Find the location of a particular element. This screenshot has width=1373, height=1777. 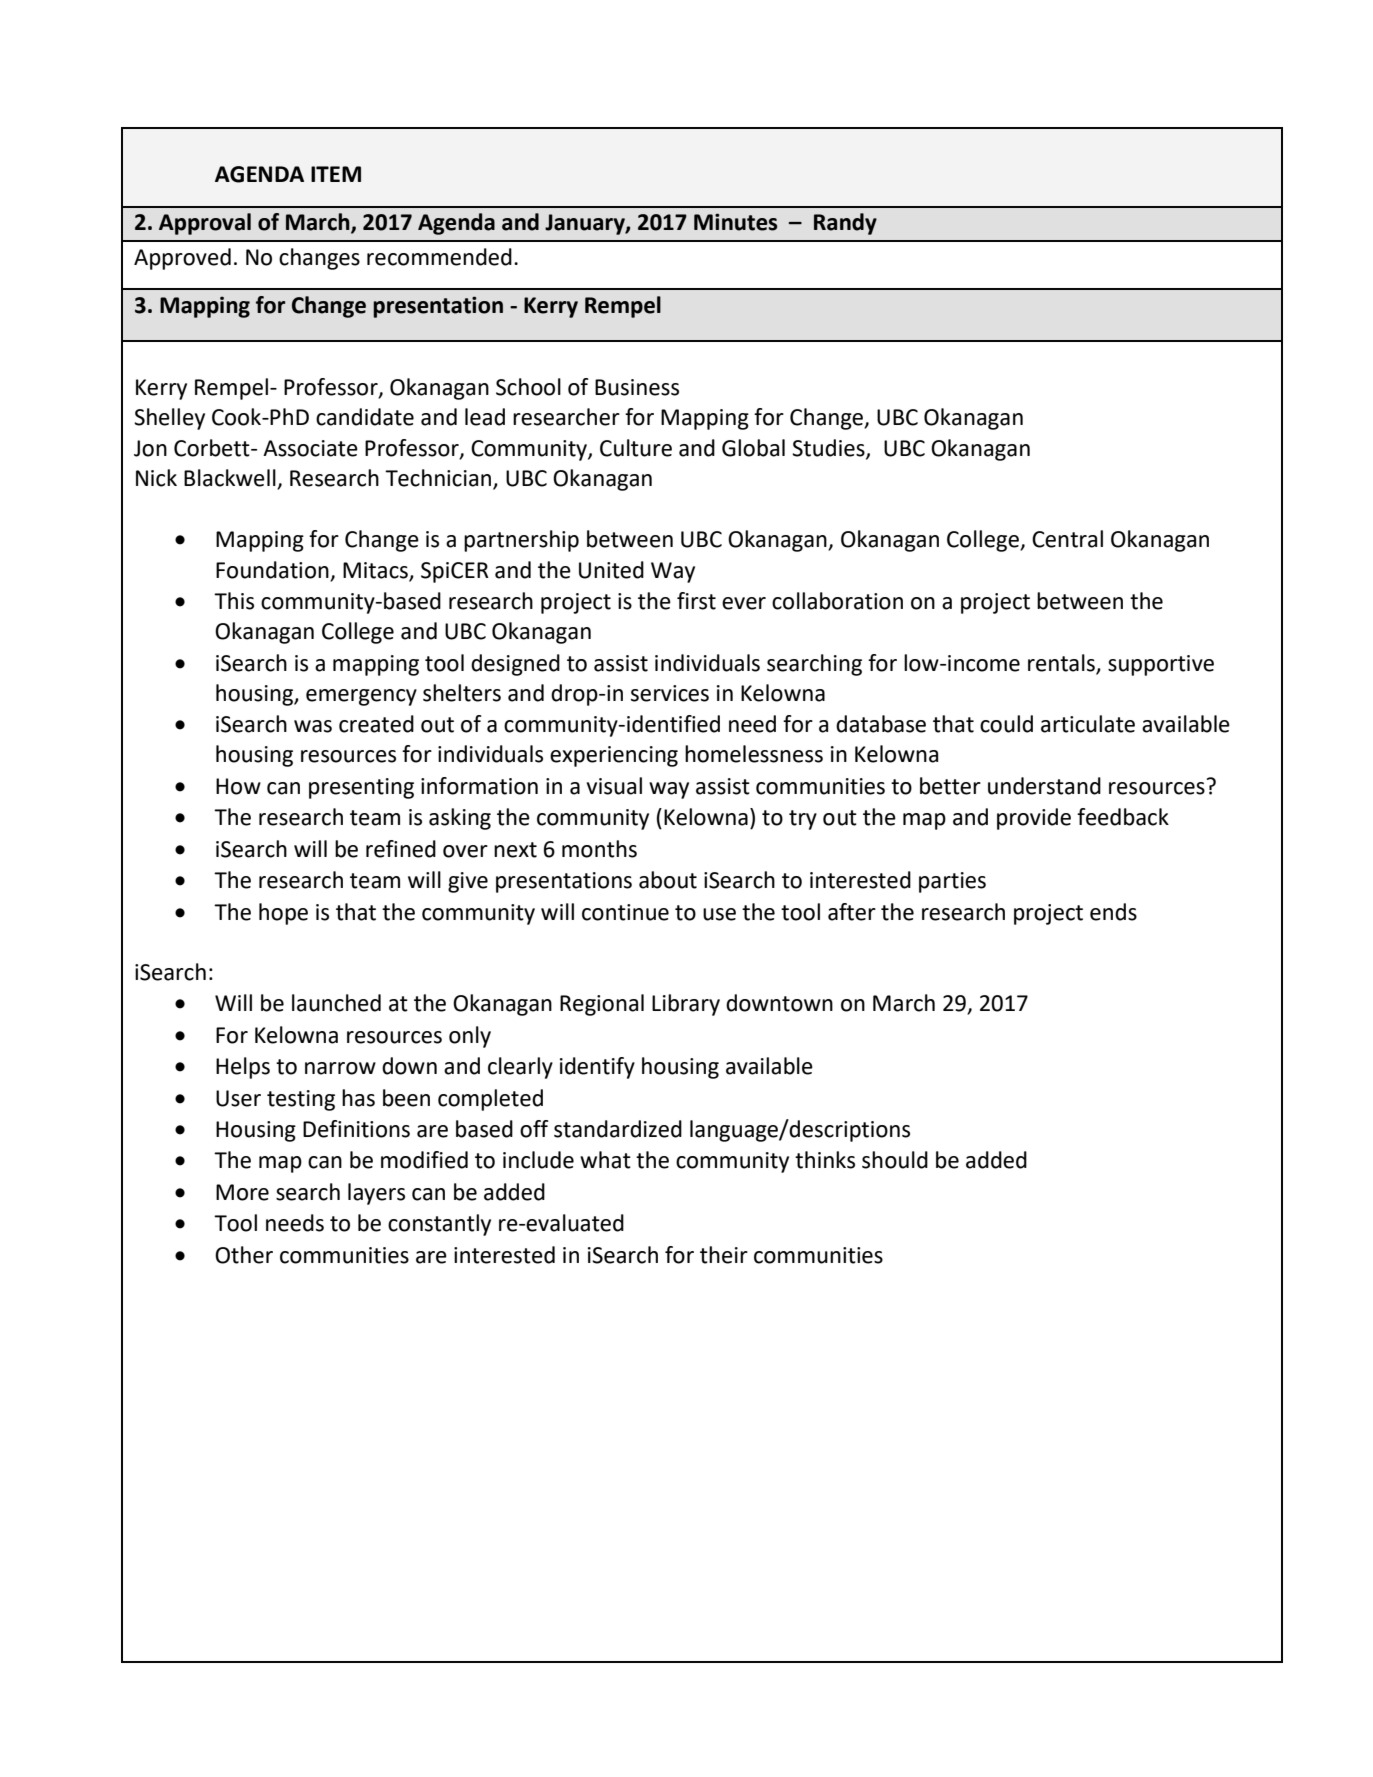

More is located at coordinates (242, 1192).
